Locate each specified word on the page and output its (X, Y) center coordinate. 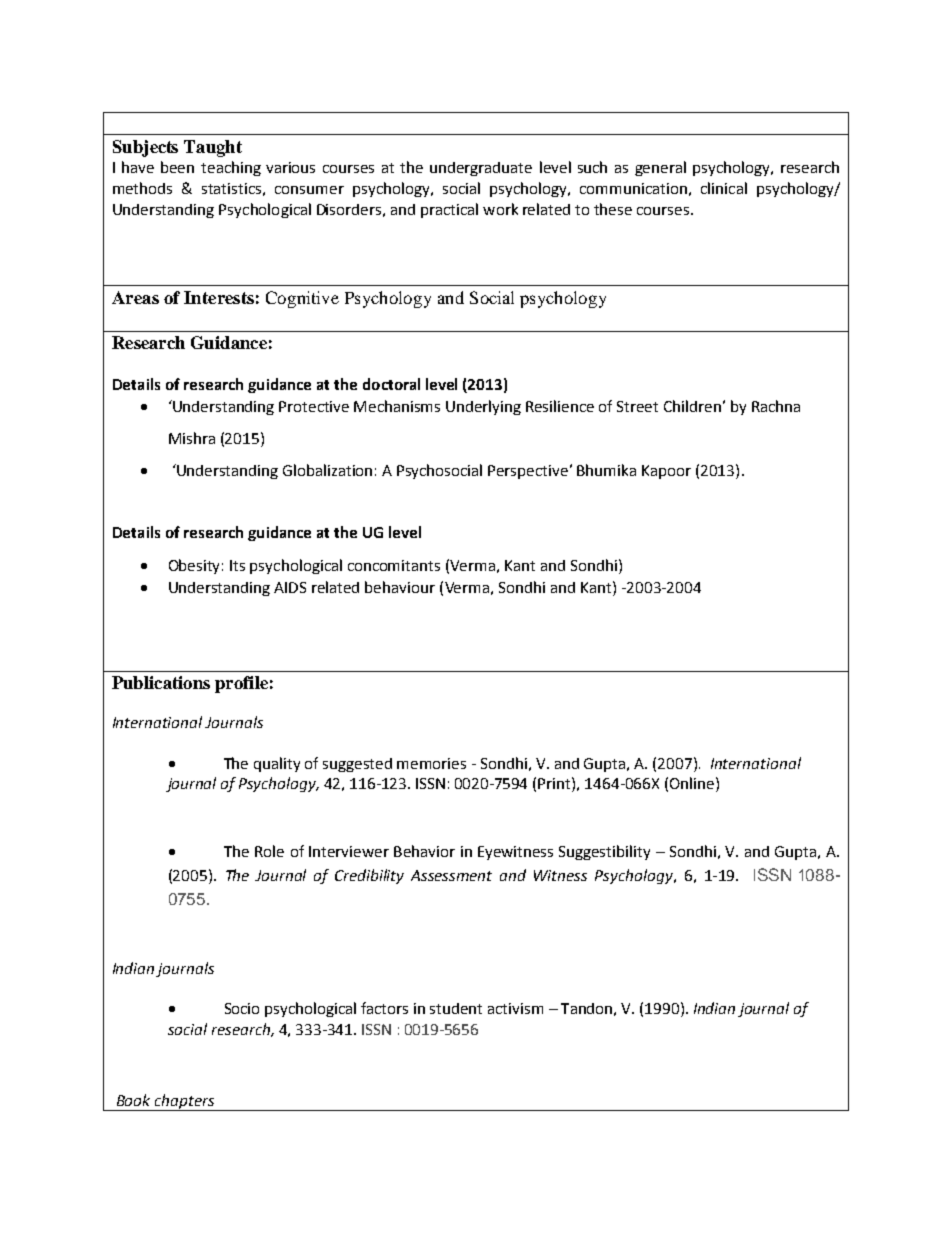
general (660, 168)
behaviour (400, 587)
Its (237, 565)
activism (515, 1008)
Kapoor (666, 472)
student (456, 1008)
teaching (231, 168)
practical (449, 210)
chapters (185, 1102)
